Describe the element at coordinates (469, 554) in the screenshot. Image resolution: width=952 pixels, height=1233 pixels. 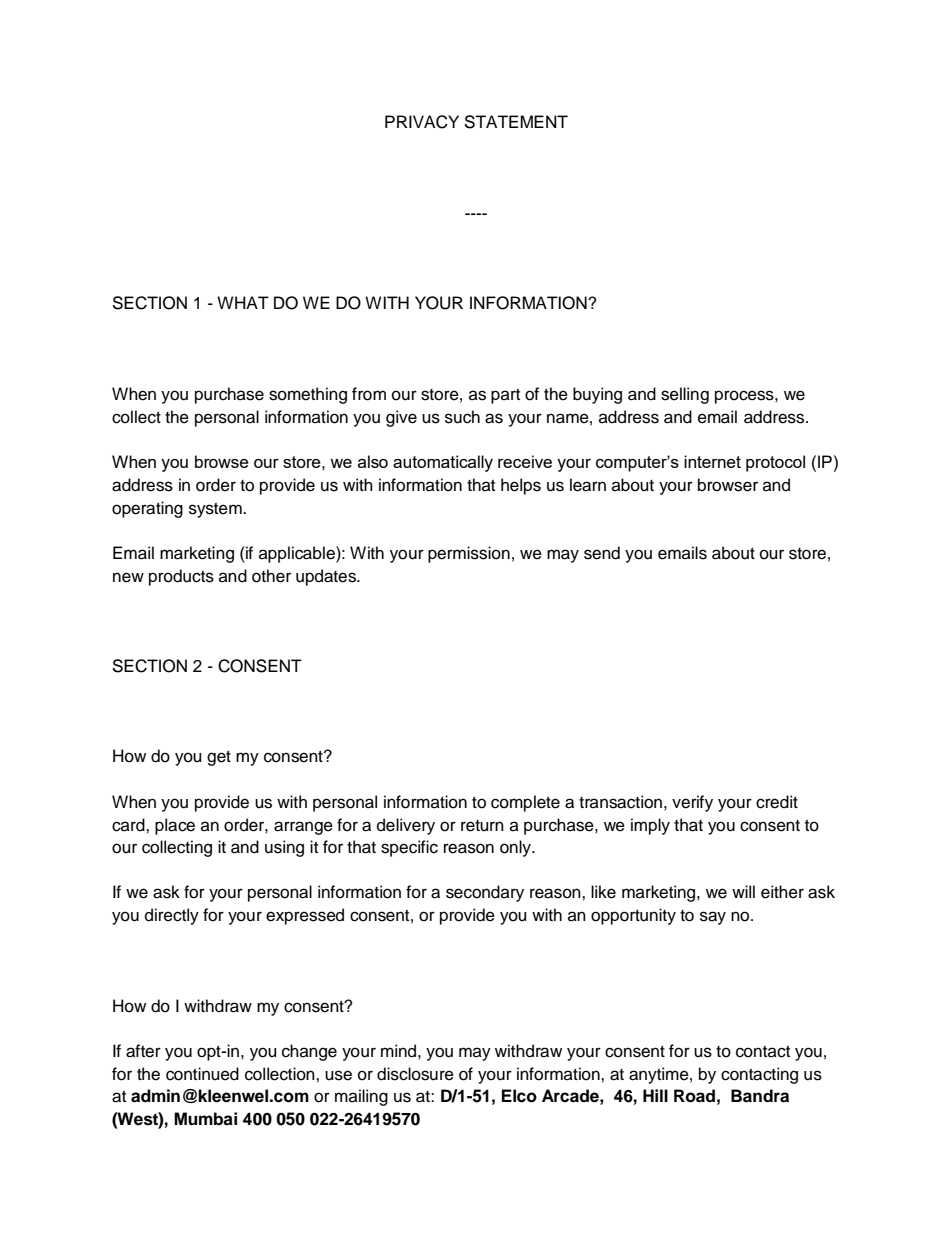
I see `permission` at that location.
